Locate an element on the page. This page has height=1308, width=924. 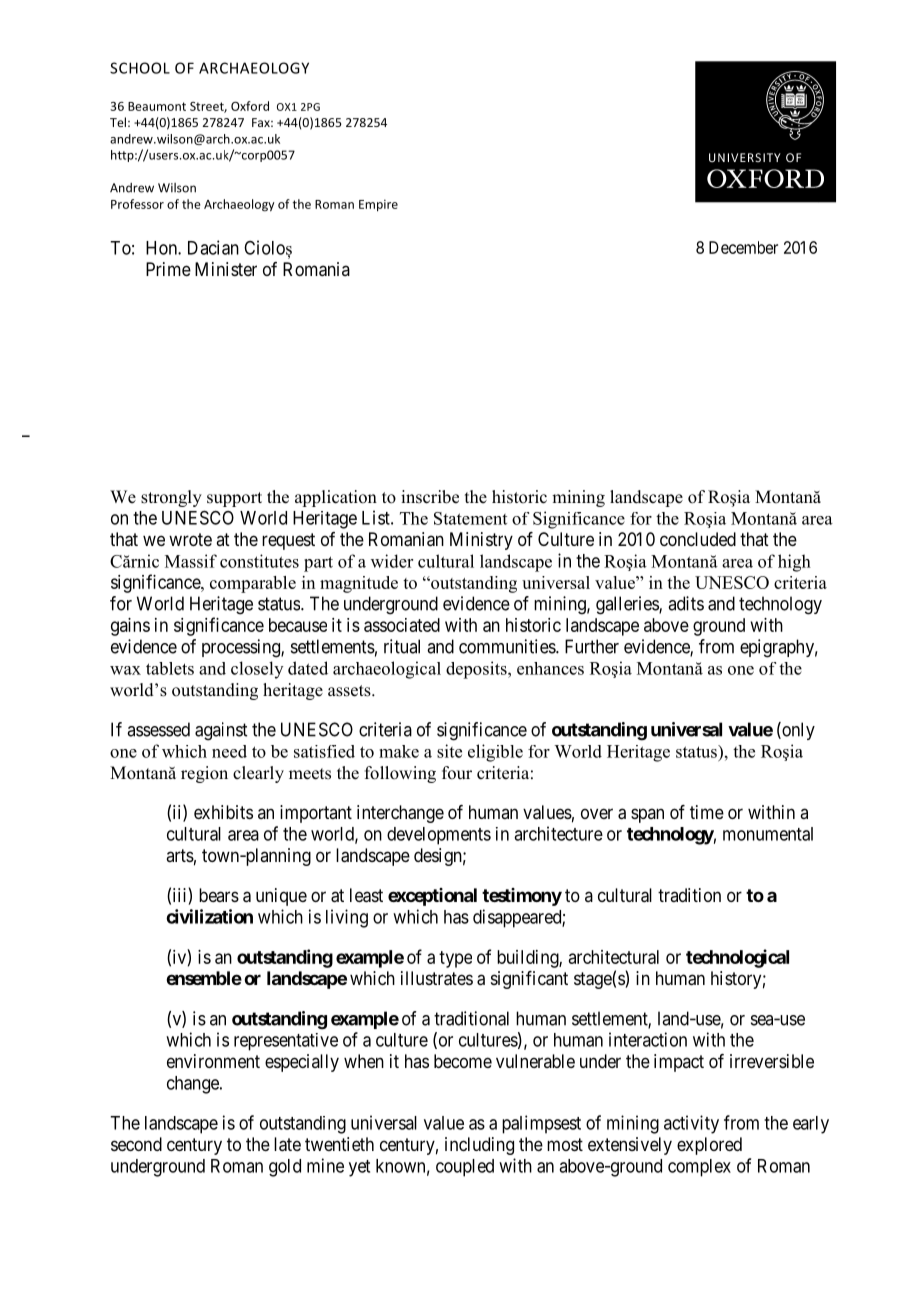
second is located at coordinates (136, 1144).
